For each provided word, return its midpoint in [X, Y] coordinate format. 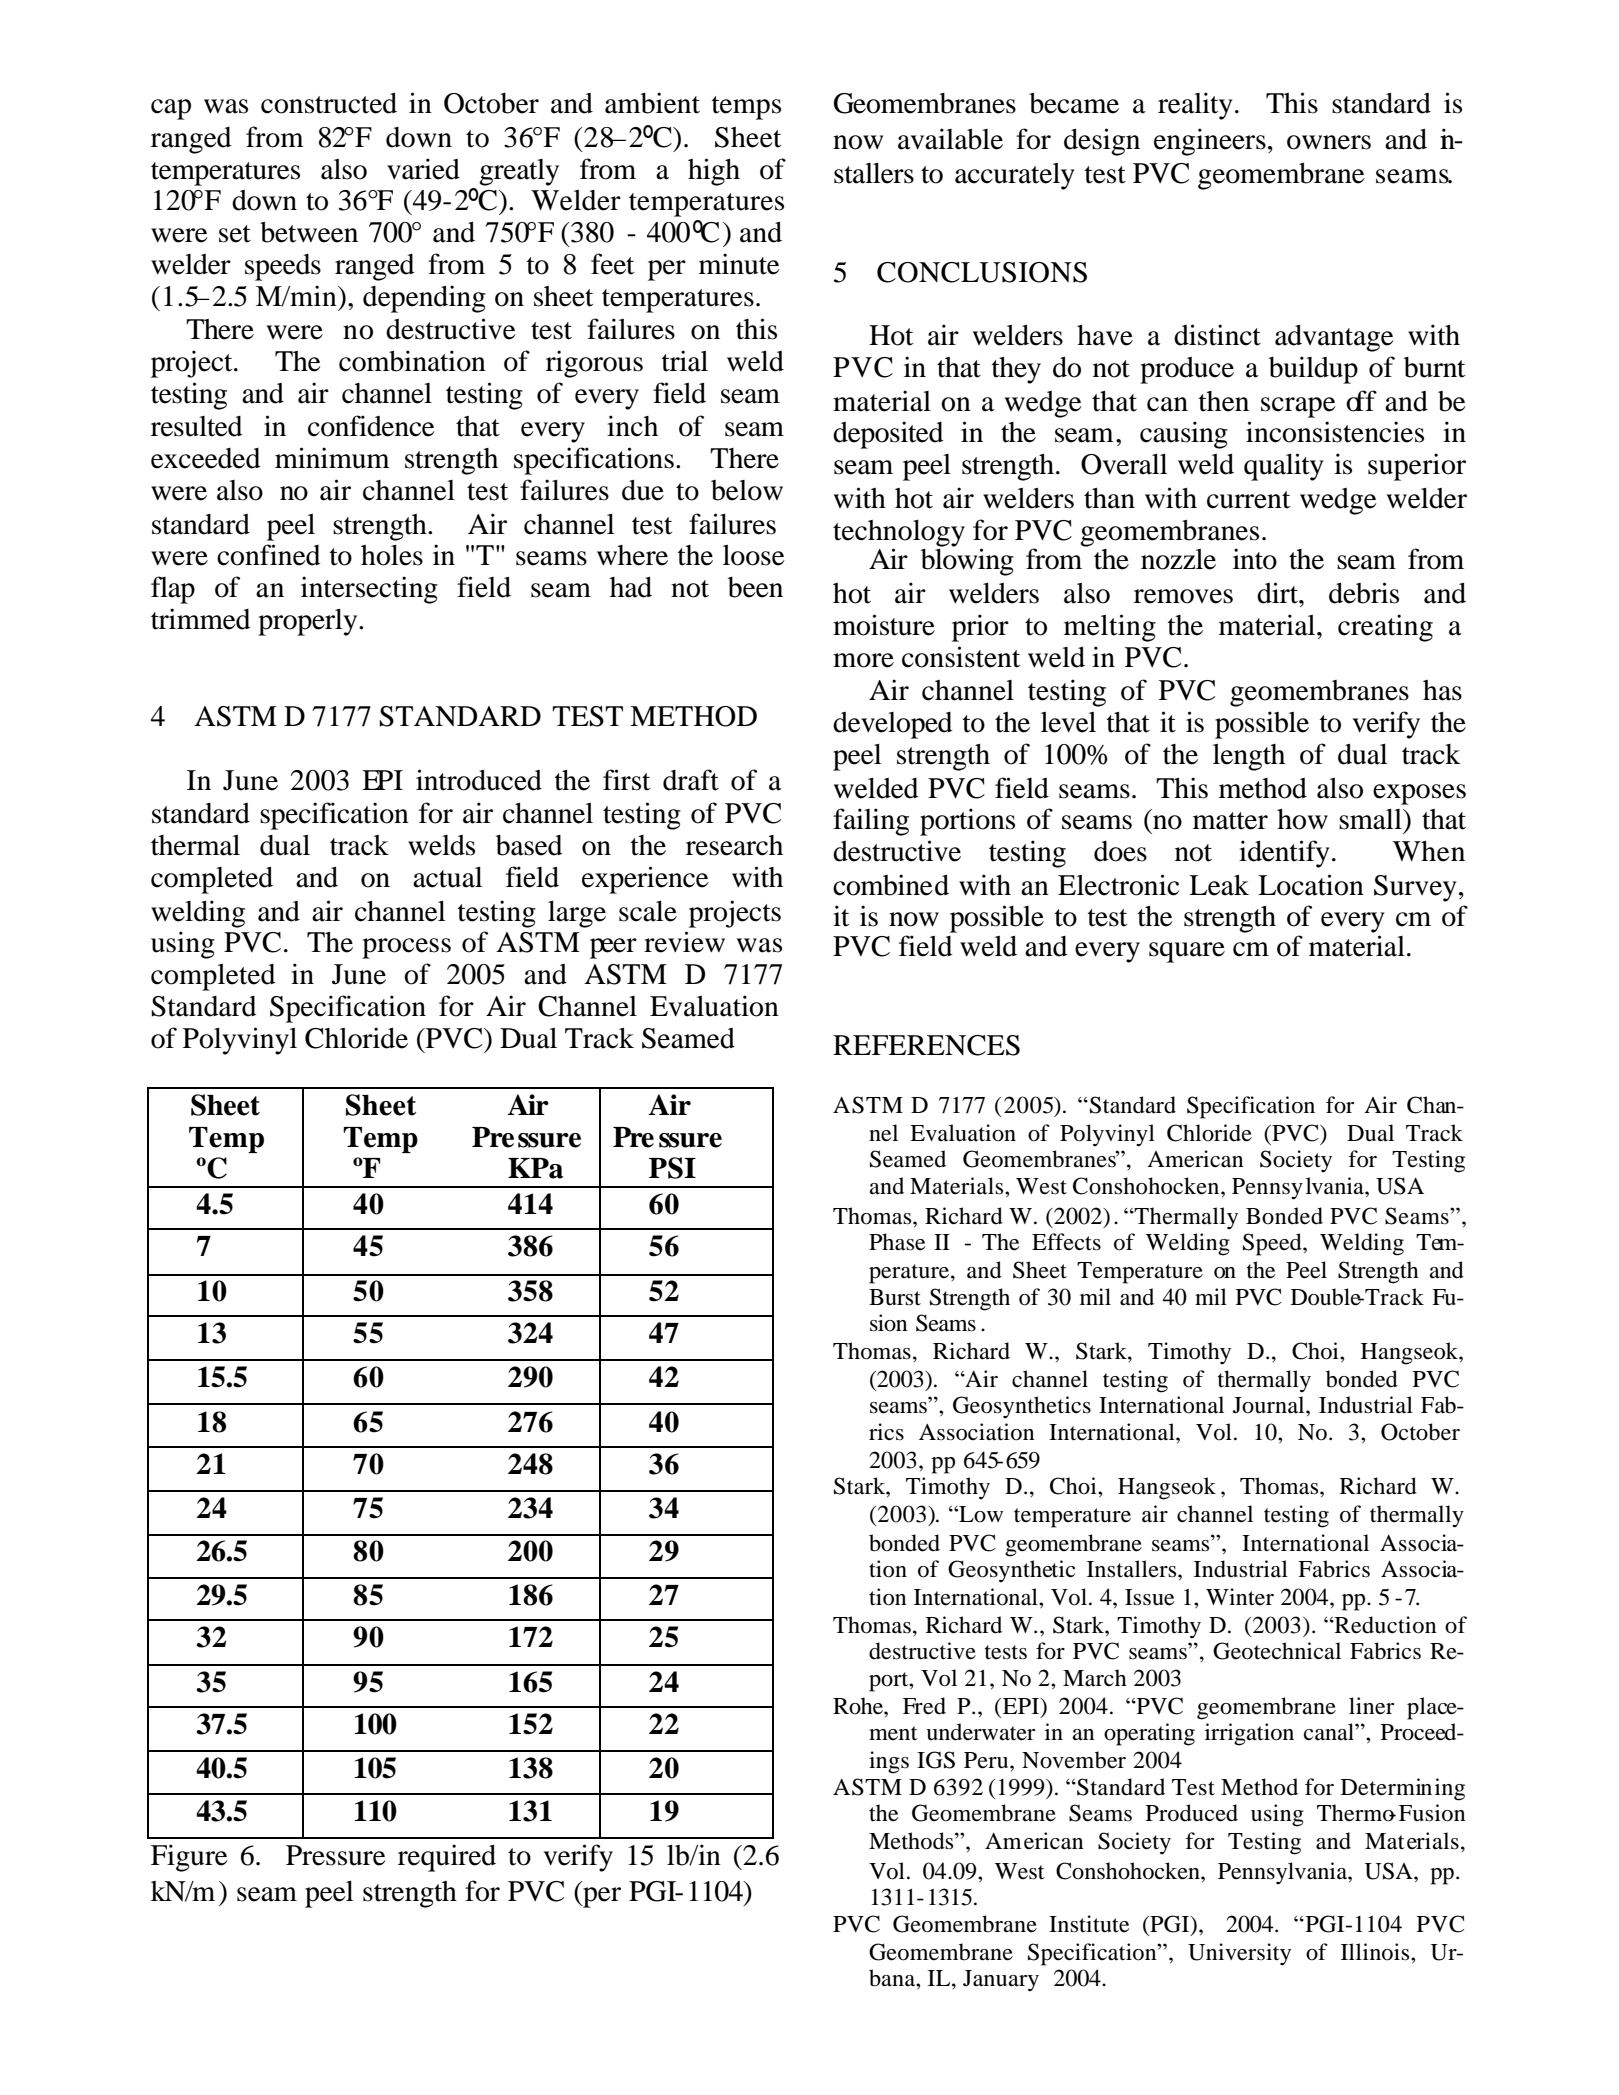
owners [1329, 142]
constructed [329, 103]
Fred [924, 1706]
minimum [332, 458]
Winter [1240, 1597]
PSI [672, 1168]
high [714, 172]
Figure [189, 1858]
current [1248, 500]
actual [447, 877]
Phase [897, 1242]
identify [1284, 854]
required [447, 1858]
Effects [1066, 1242]
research [734, 845]
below [747, 490]
